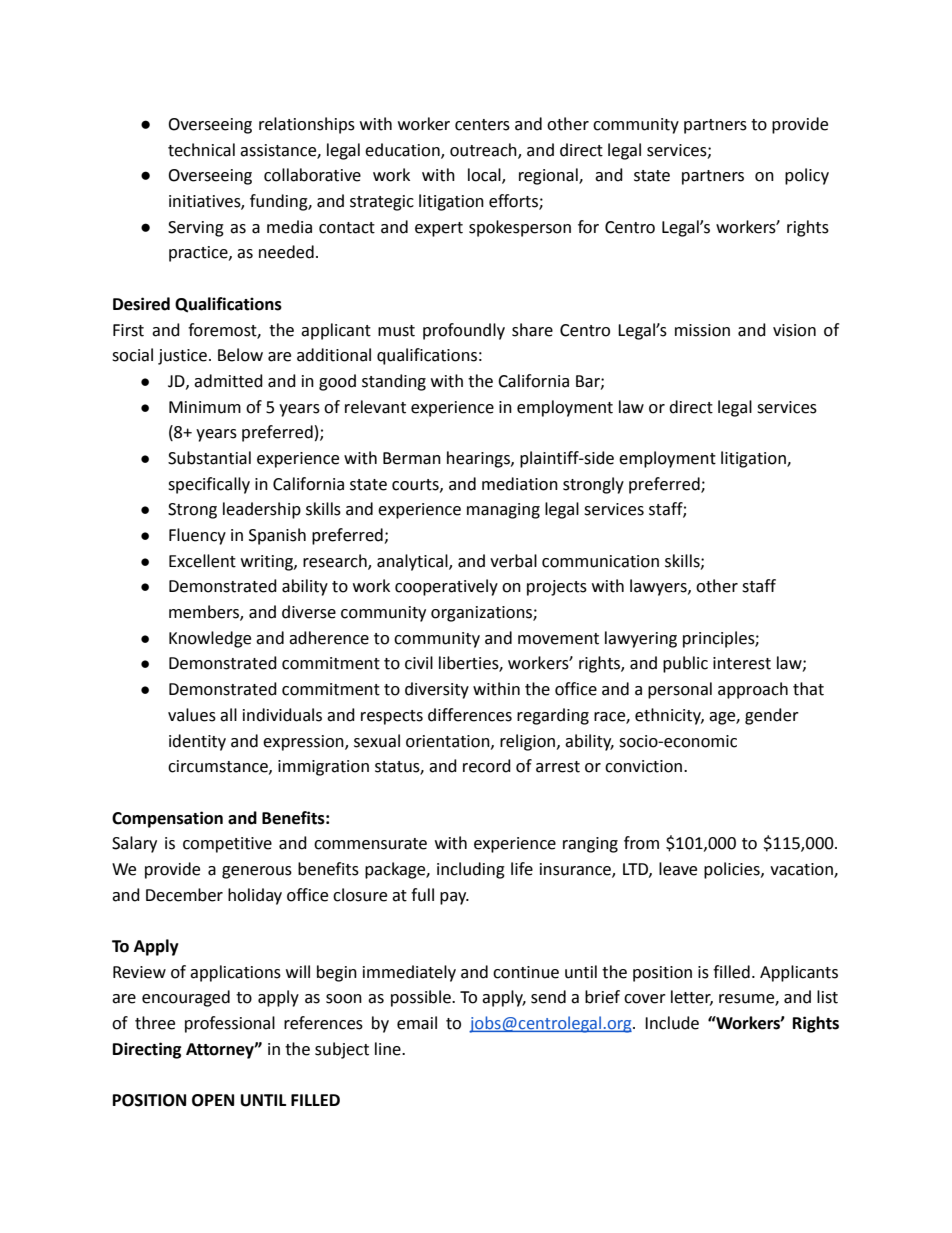 This screenshot has width=952, height=1233. What do you see at coordinates (484, 150) in the screenshot?
I see `outreach` at bounding box center [484, 150].
